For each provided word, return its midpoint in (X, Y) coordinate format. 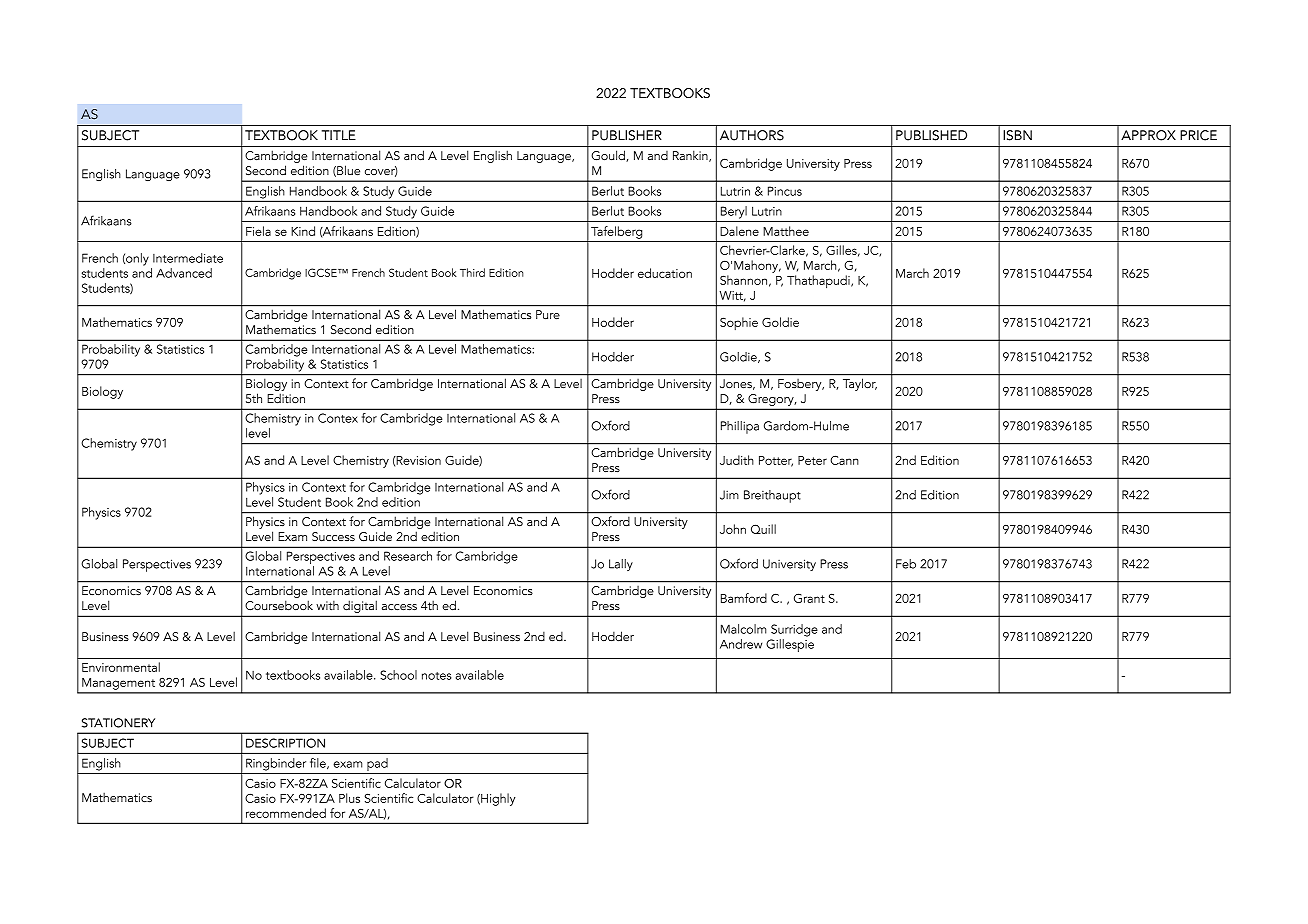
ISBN (1017, 135)
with (327, 605)
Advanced (184, 273)
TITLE (339, 135)
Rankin (691, 156)
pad (377, 766)
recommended (286, 813)
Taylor (860, 385)
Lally (621, 565)
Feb (906, 564)
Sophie (739, 323)
